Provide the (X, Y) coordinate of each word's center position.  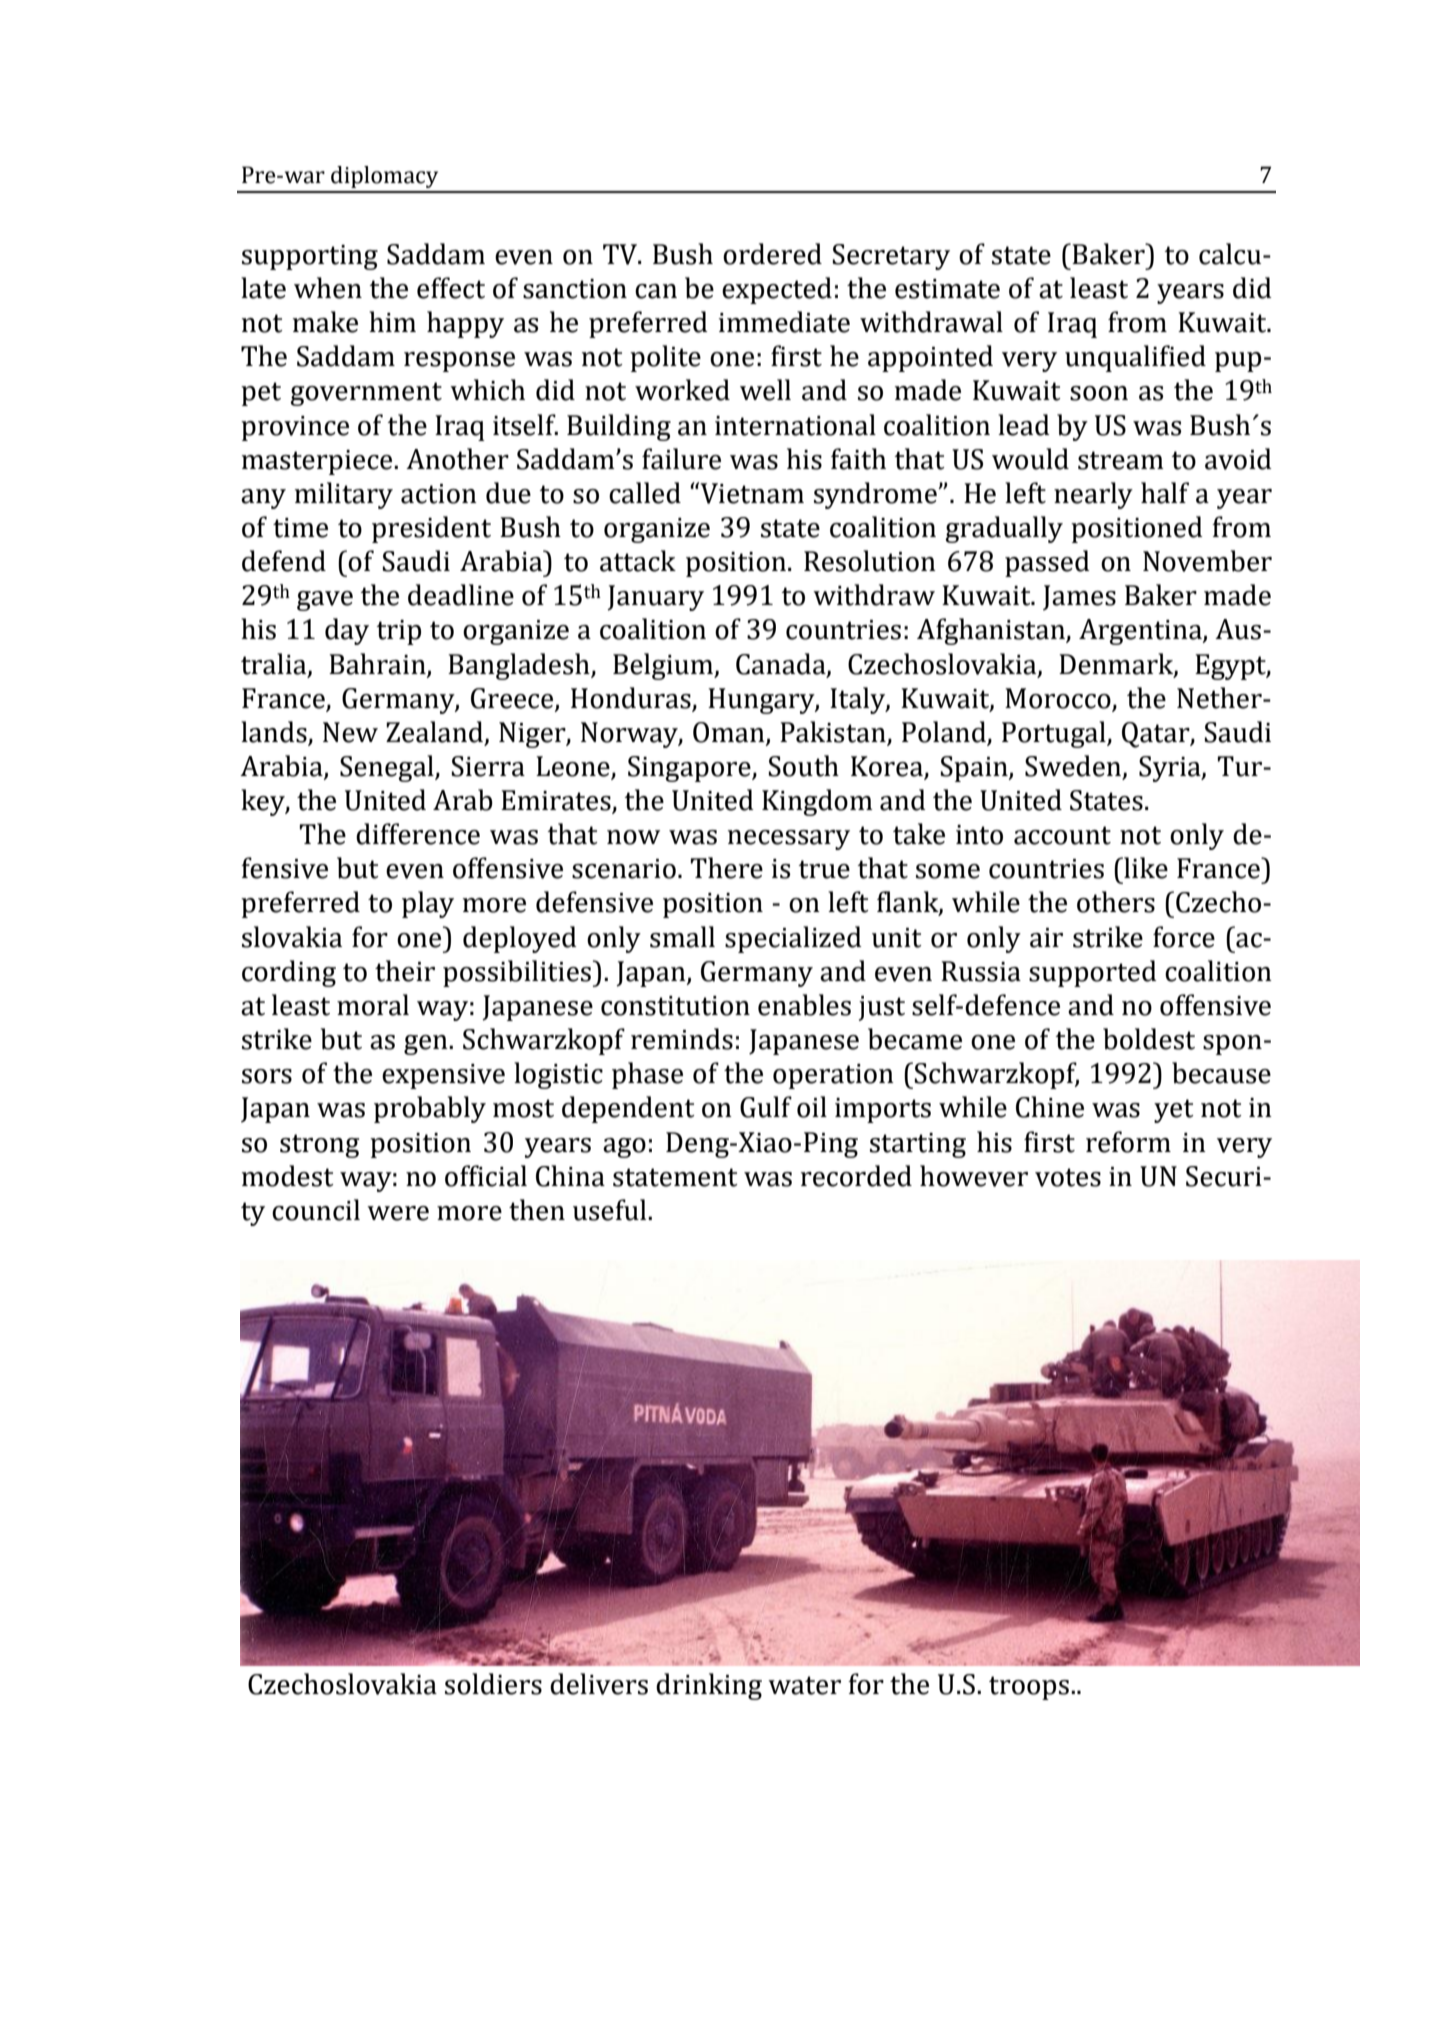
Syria (1171, 769)
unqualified (1135, 358)
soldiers (493, 1684)
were (398, 1213)
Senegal (388, 768)
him (392, 321)
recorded (856, 1176)
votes (1068, 1177)
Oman (730, 733)
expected (777, 290)
